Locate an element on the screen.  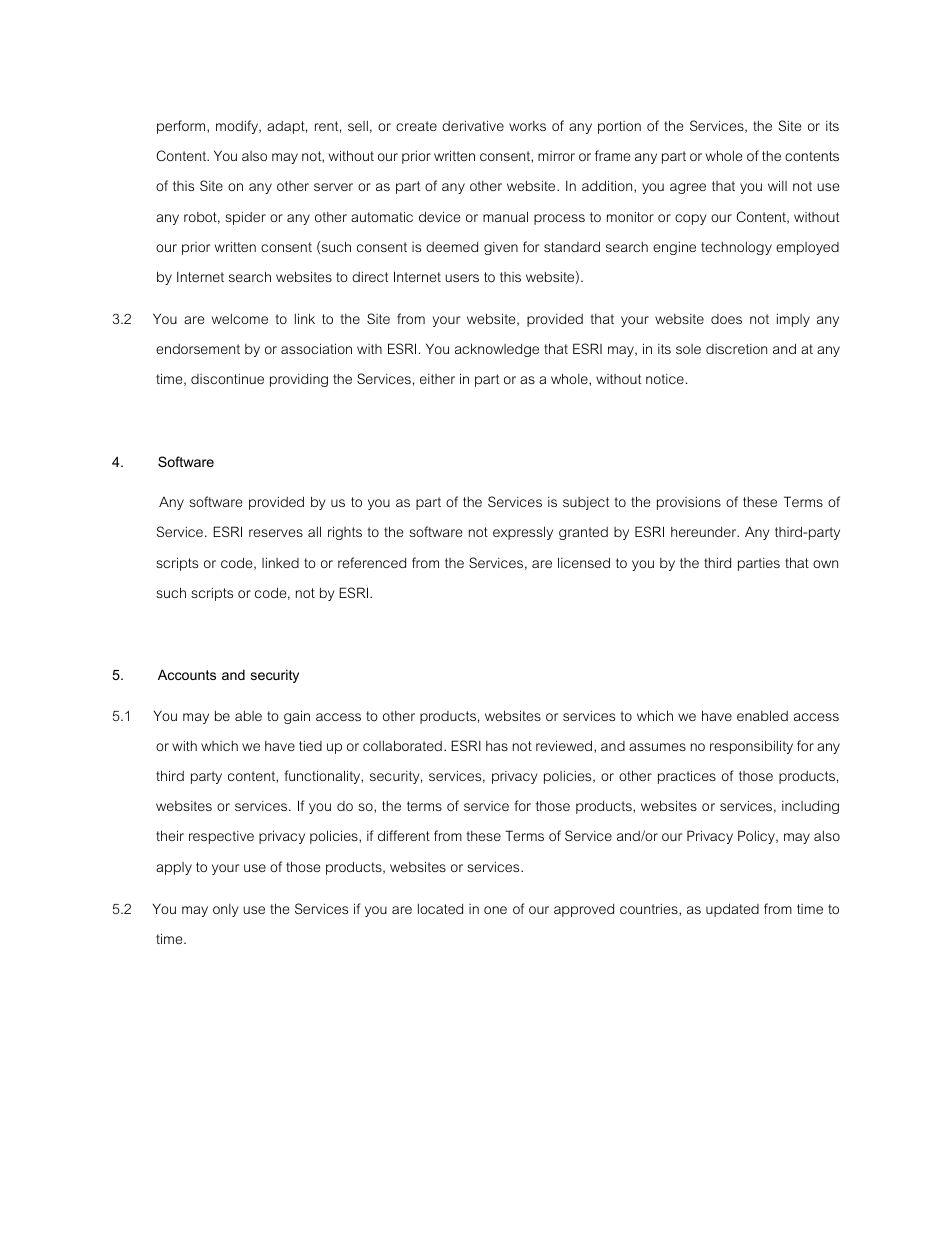
will is located at coordinates (777, 185).
